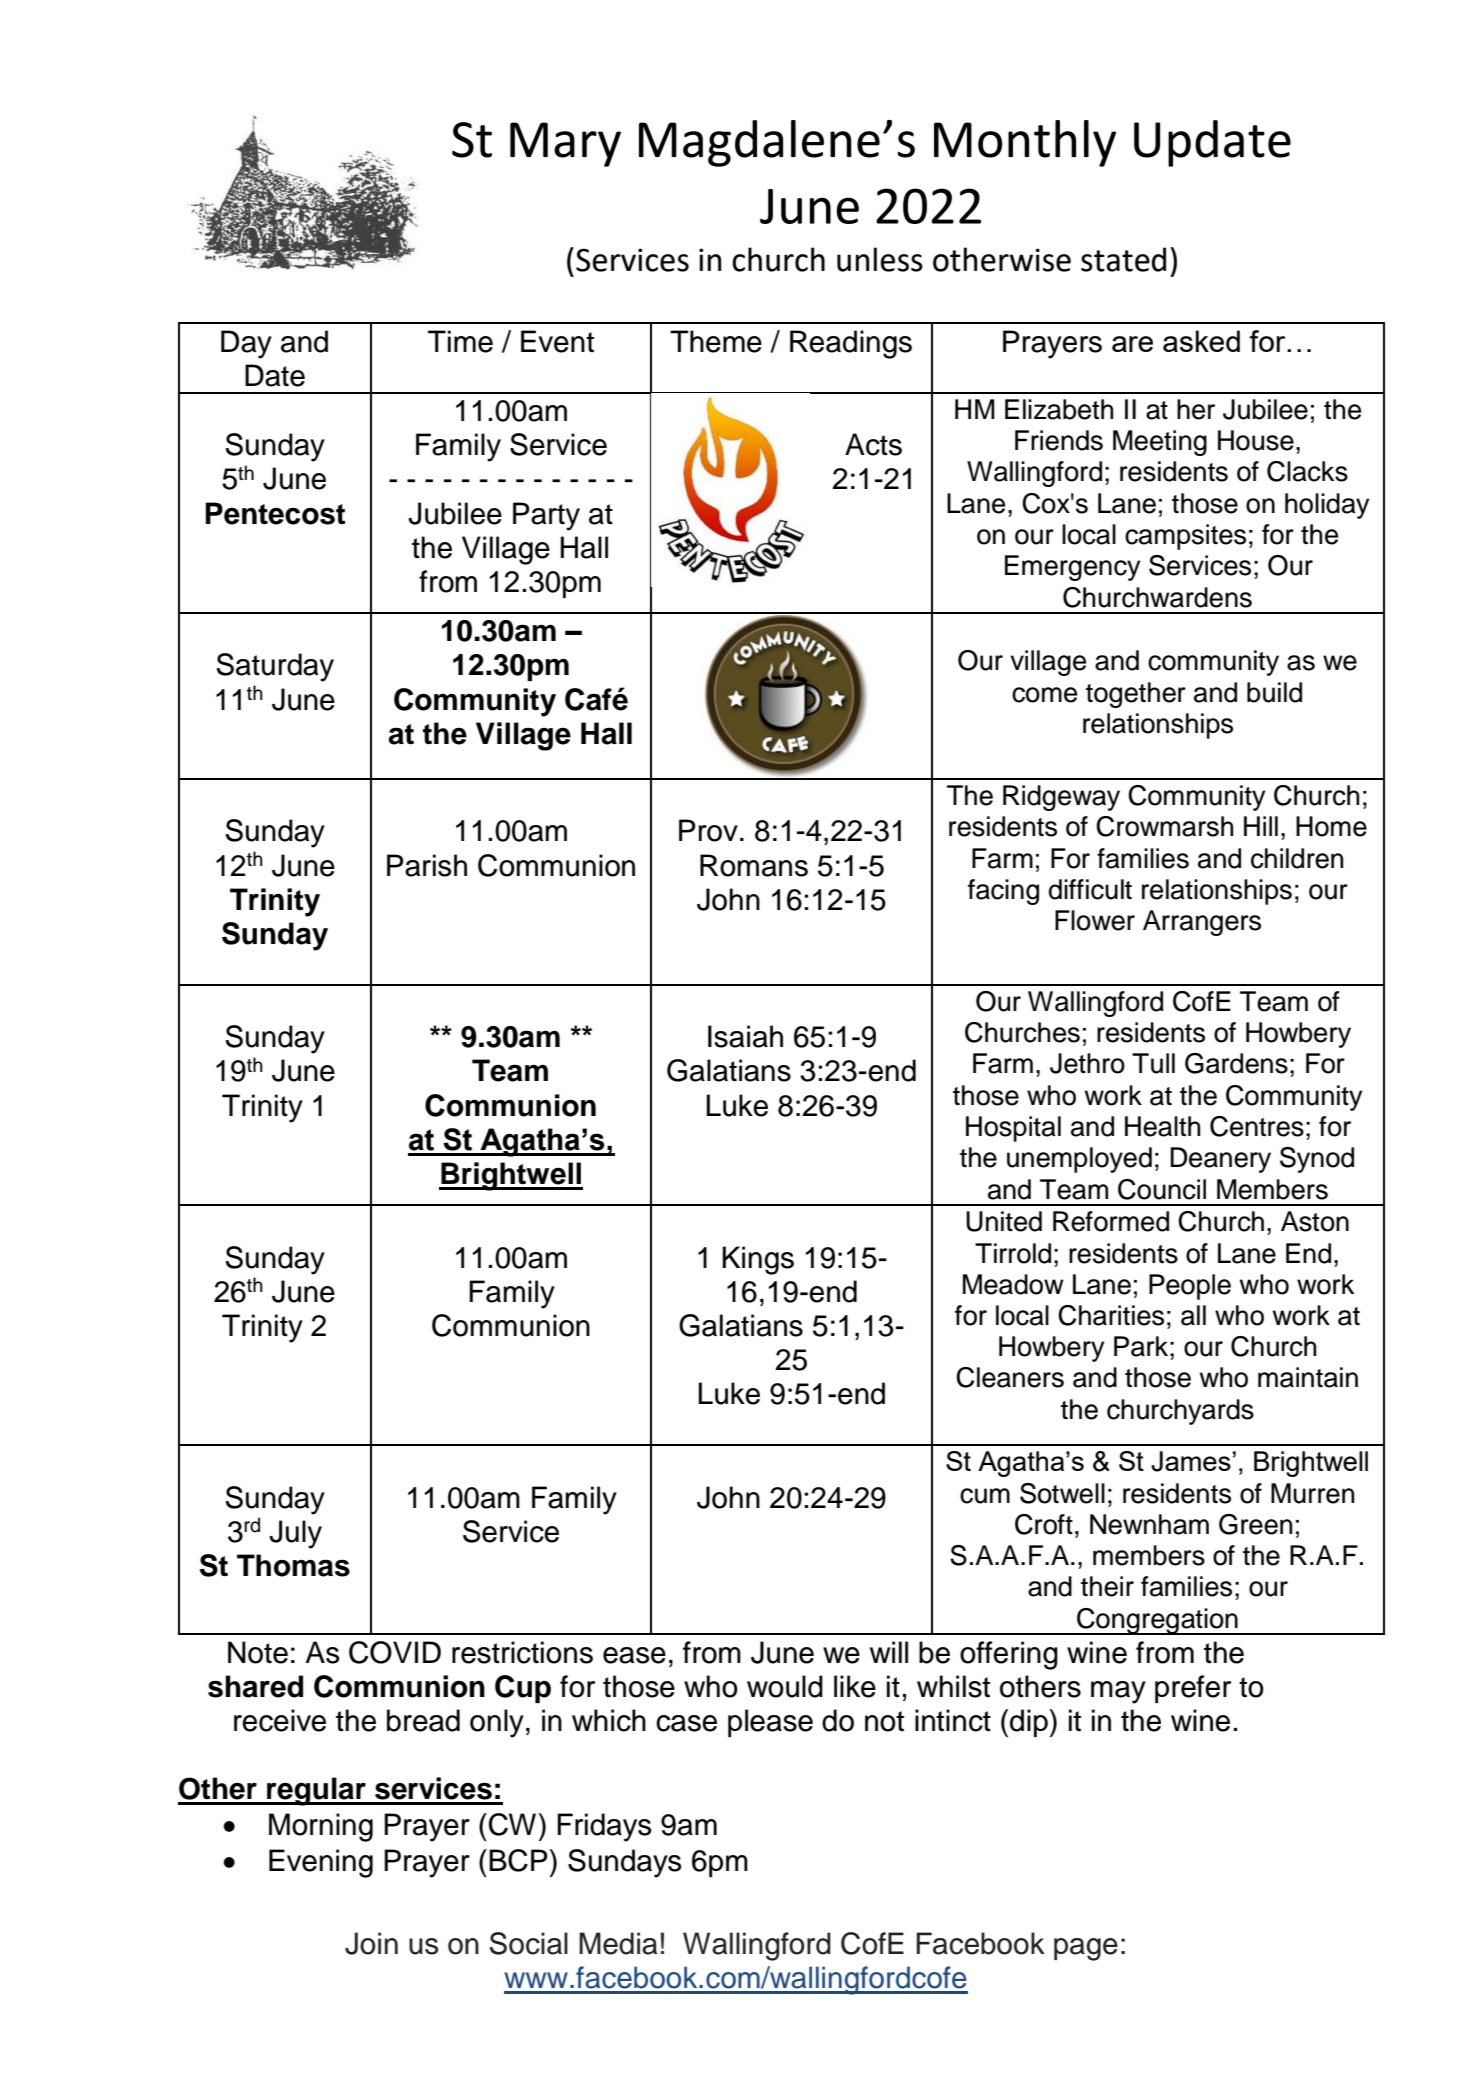 The width and height of the image is (1472, 2082). I want to click on Thomas, so click(293, 1565).
